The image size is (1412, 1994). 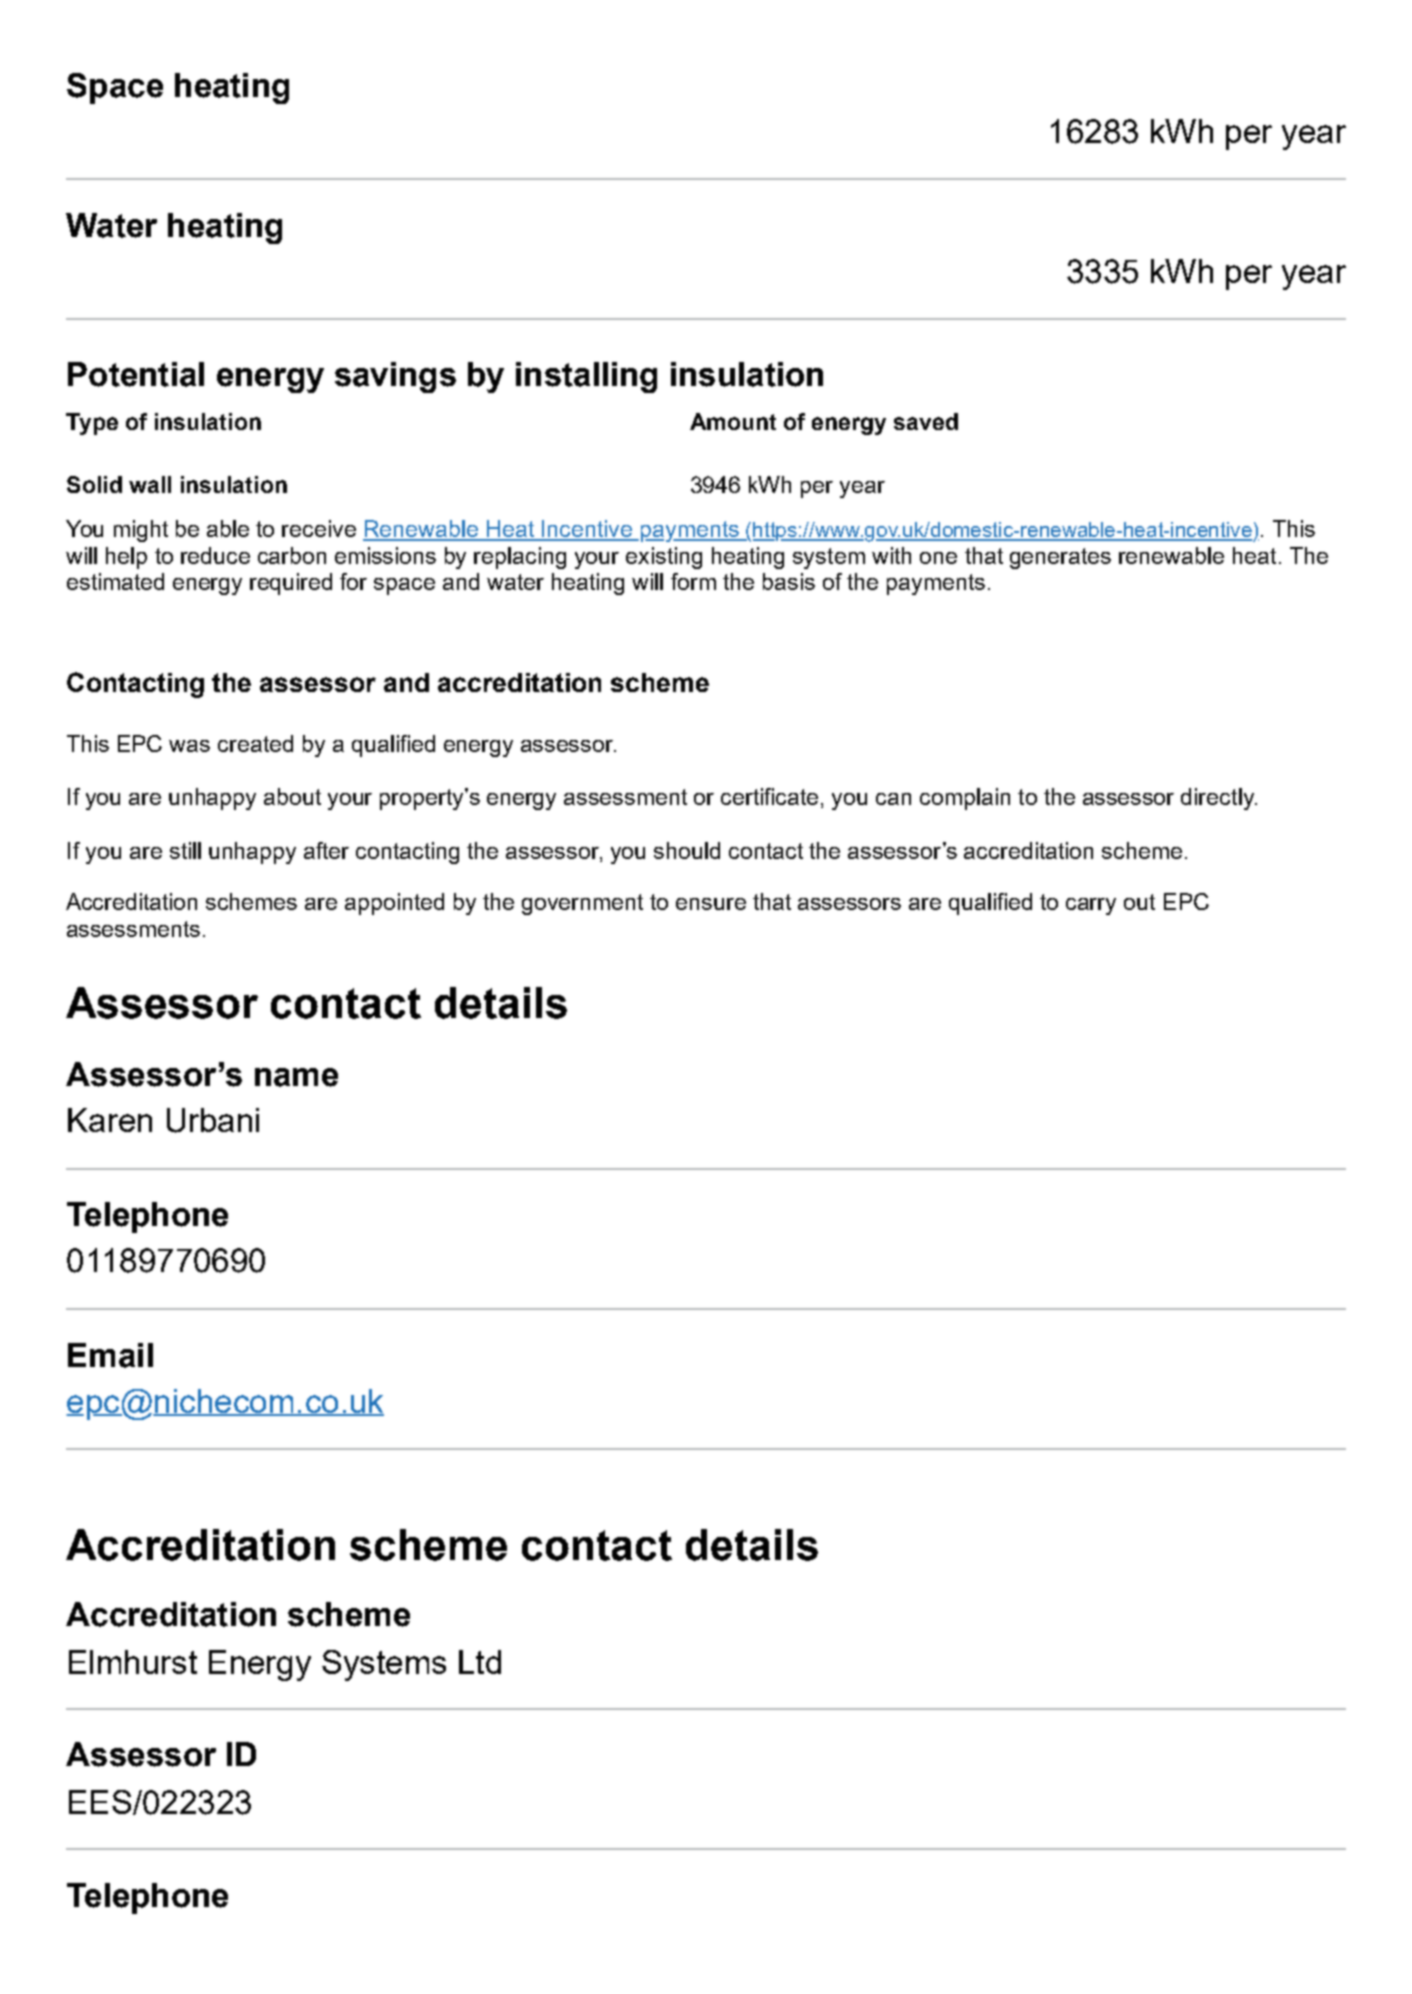 I want to click on saved, so click(x=926, y=421).
